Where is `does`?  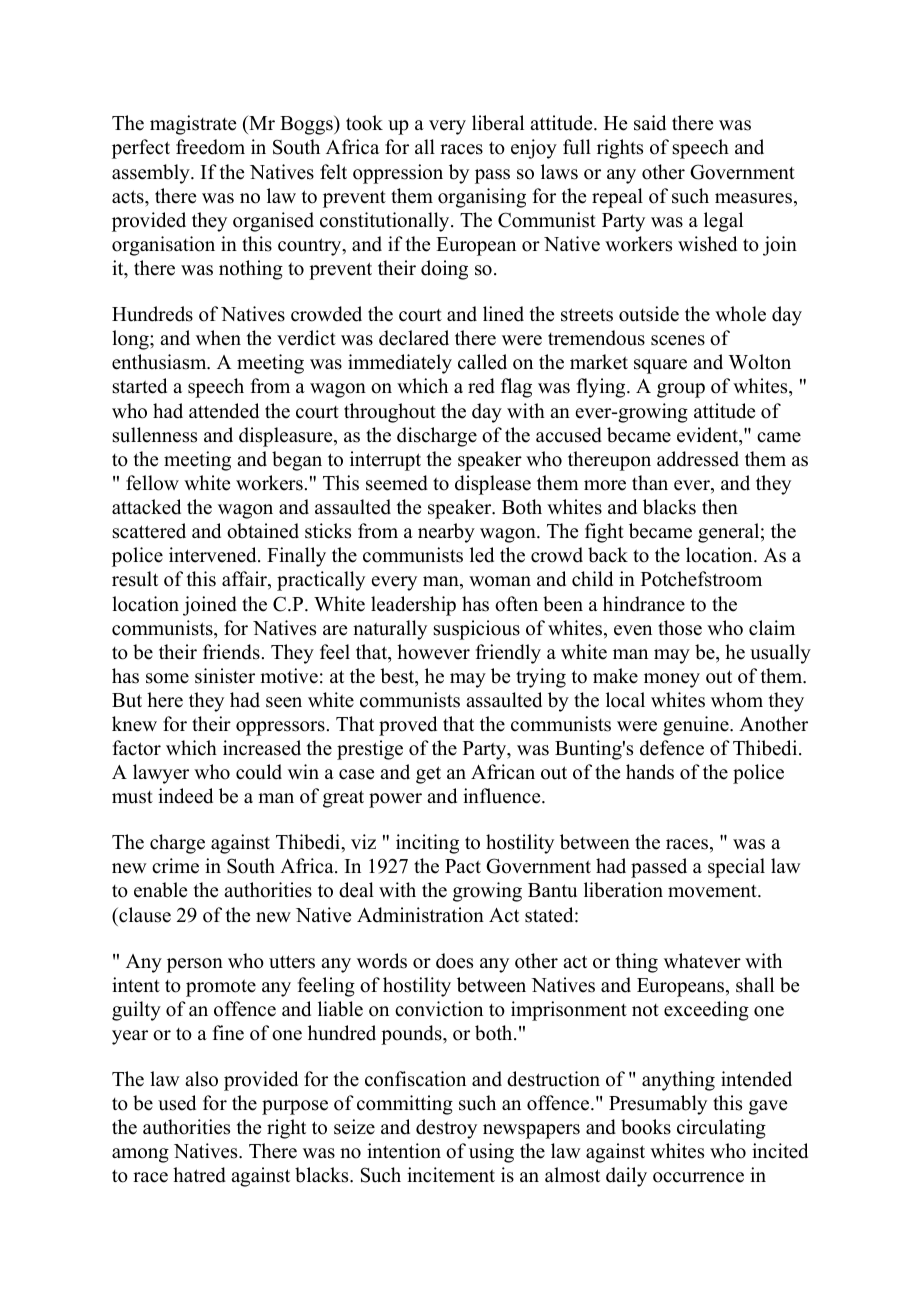
does is located at coordinates (454, 961).
